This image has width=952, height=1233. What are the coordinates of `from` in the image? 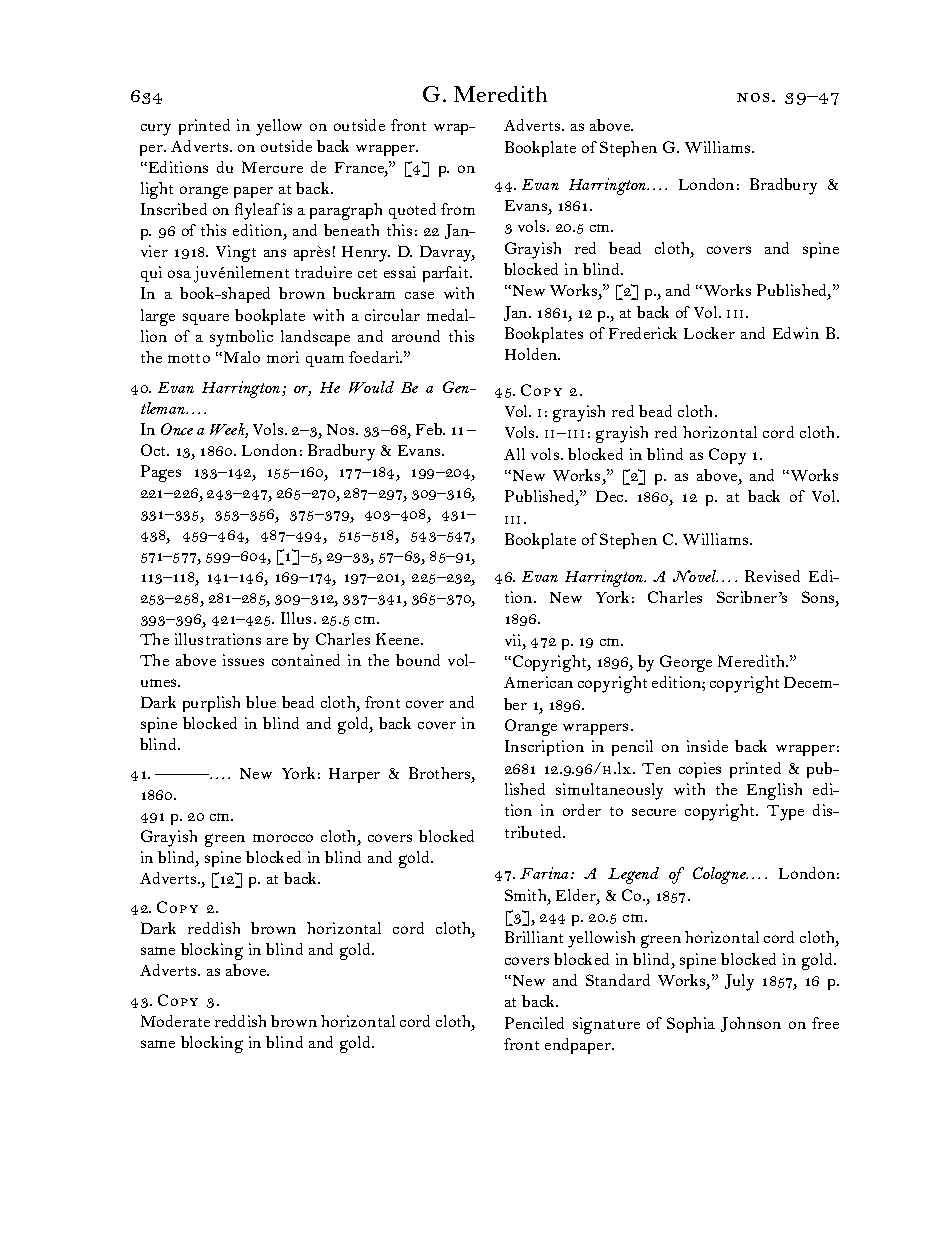 It's located at (458, 209).
